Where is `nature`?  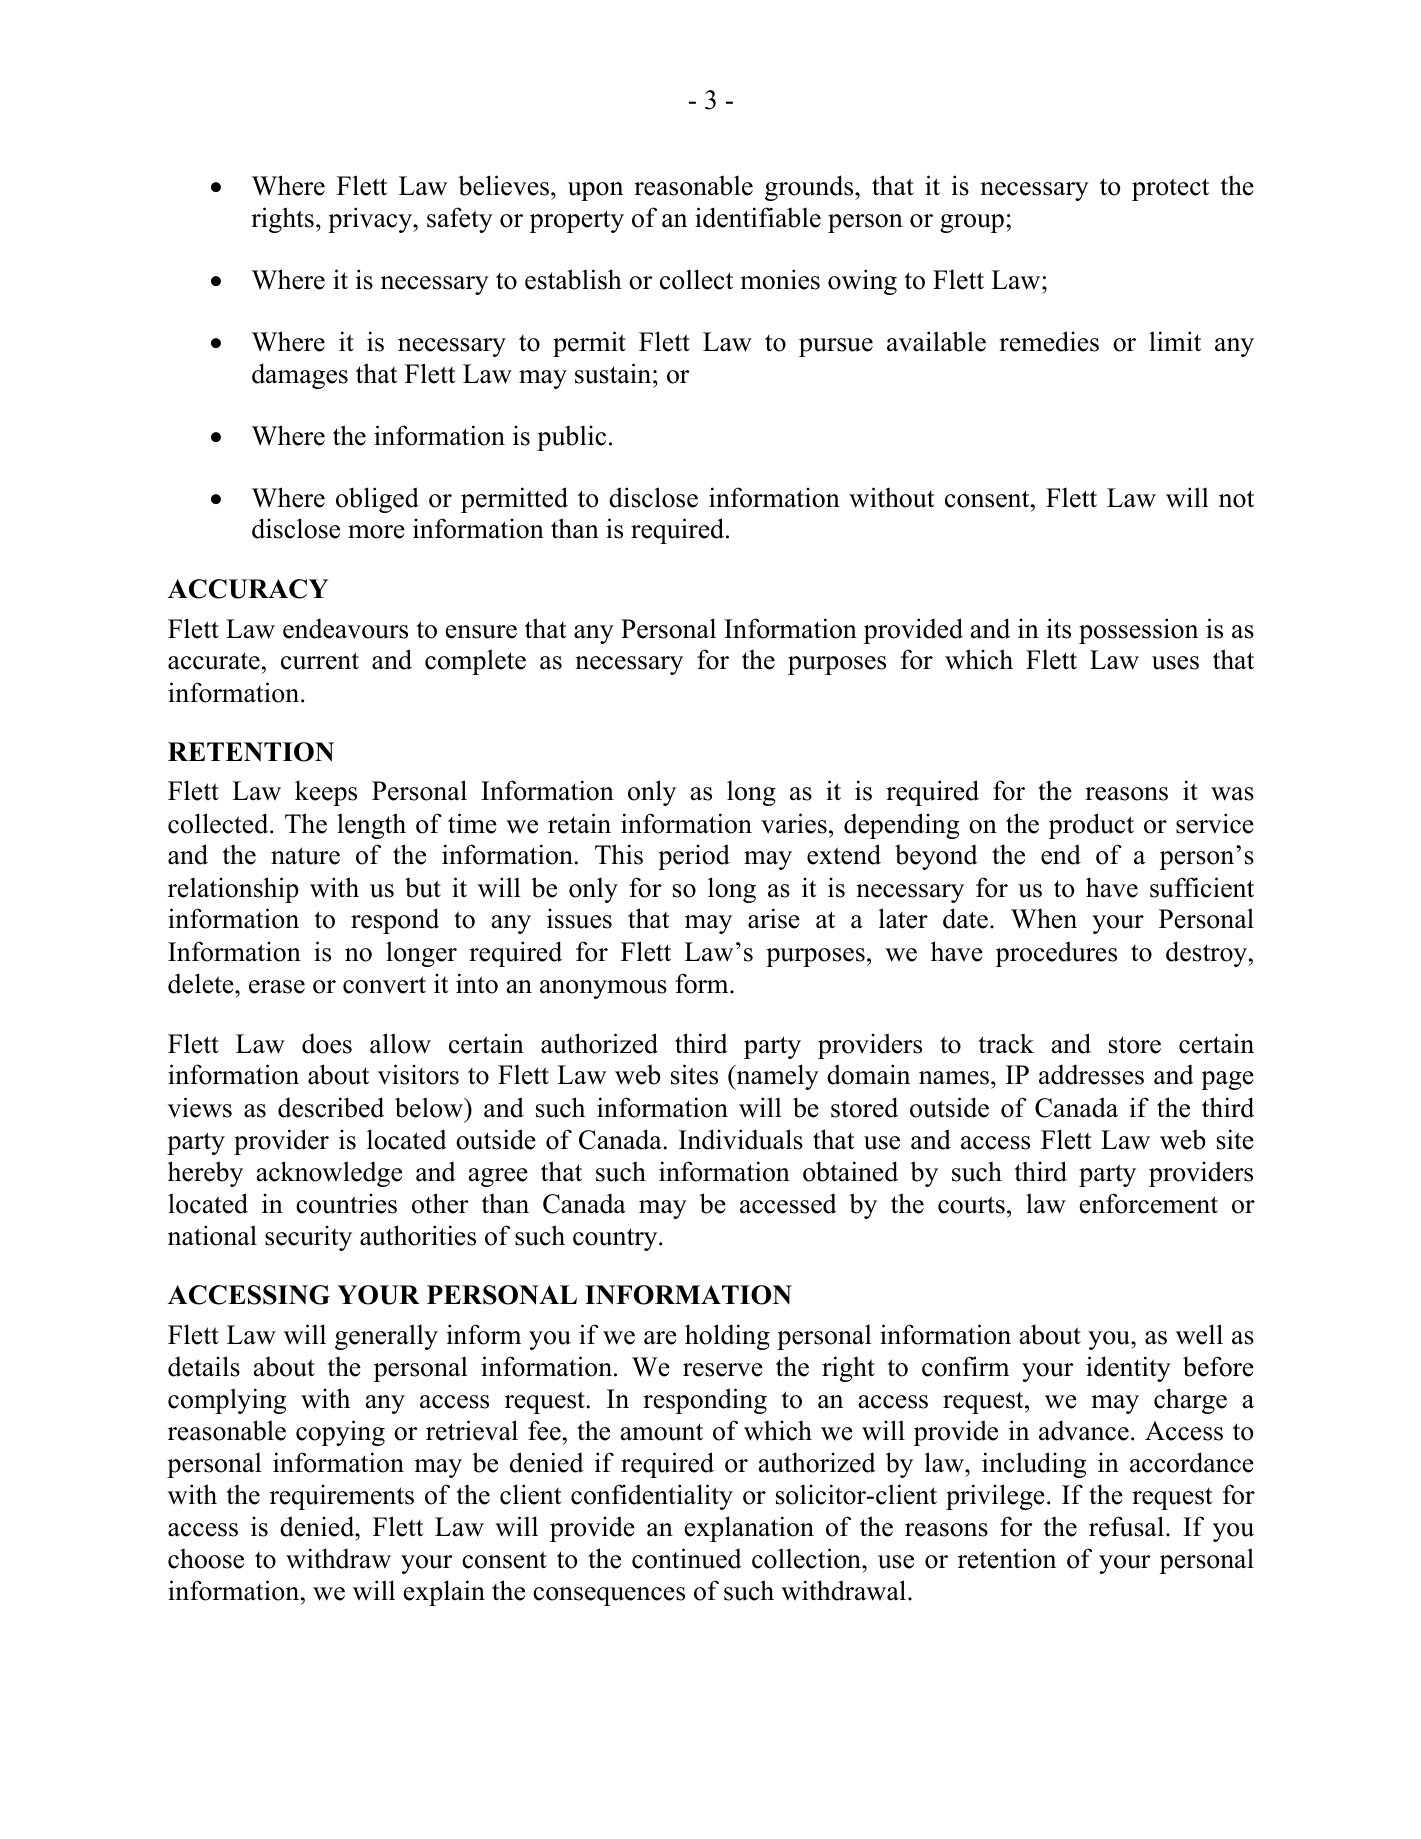
nature is located at coordinates (305, 856).
